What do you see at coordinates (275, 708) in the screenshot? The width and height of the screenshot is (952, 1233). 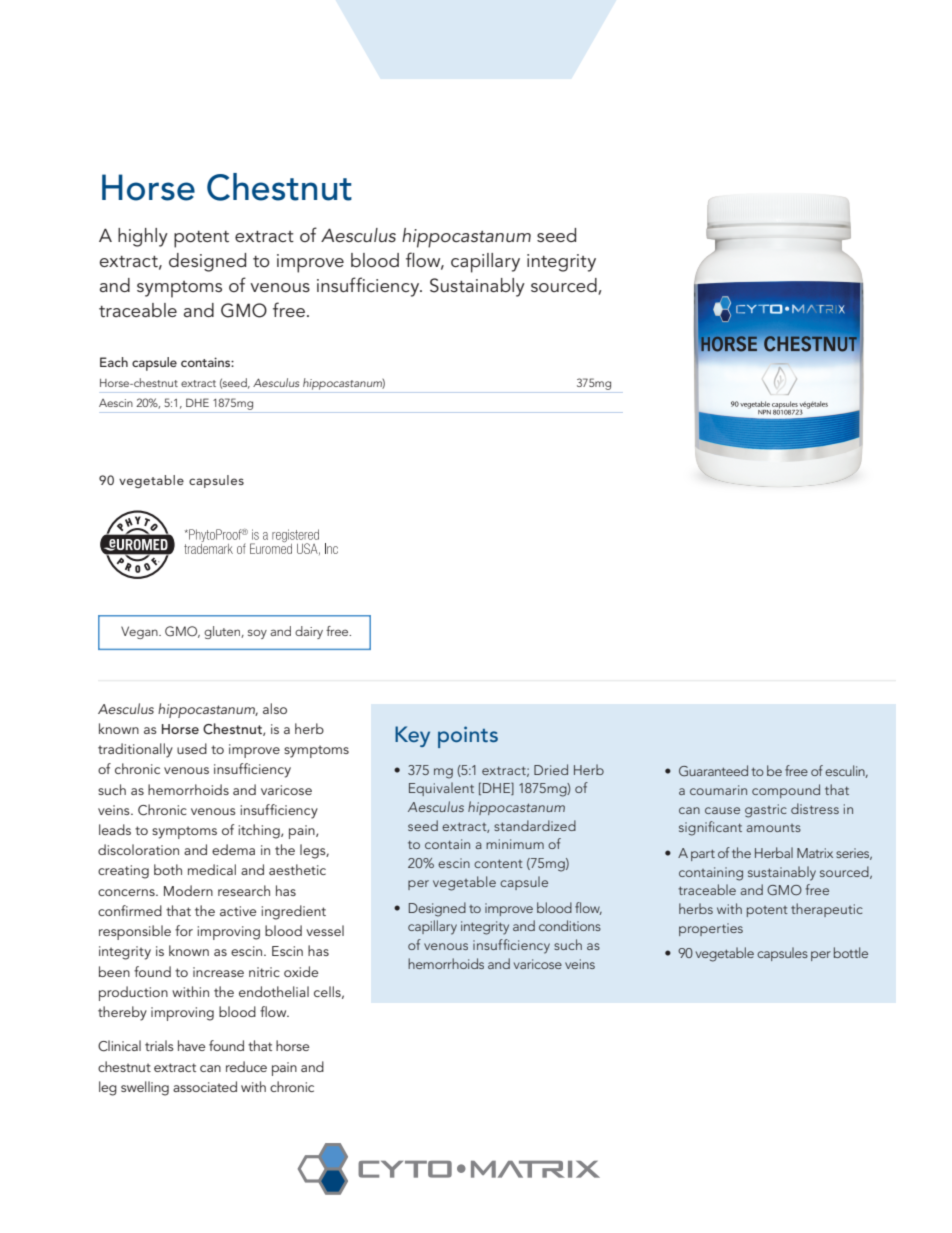 I see `also` at bounding box center [275, 708].
